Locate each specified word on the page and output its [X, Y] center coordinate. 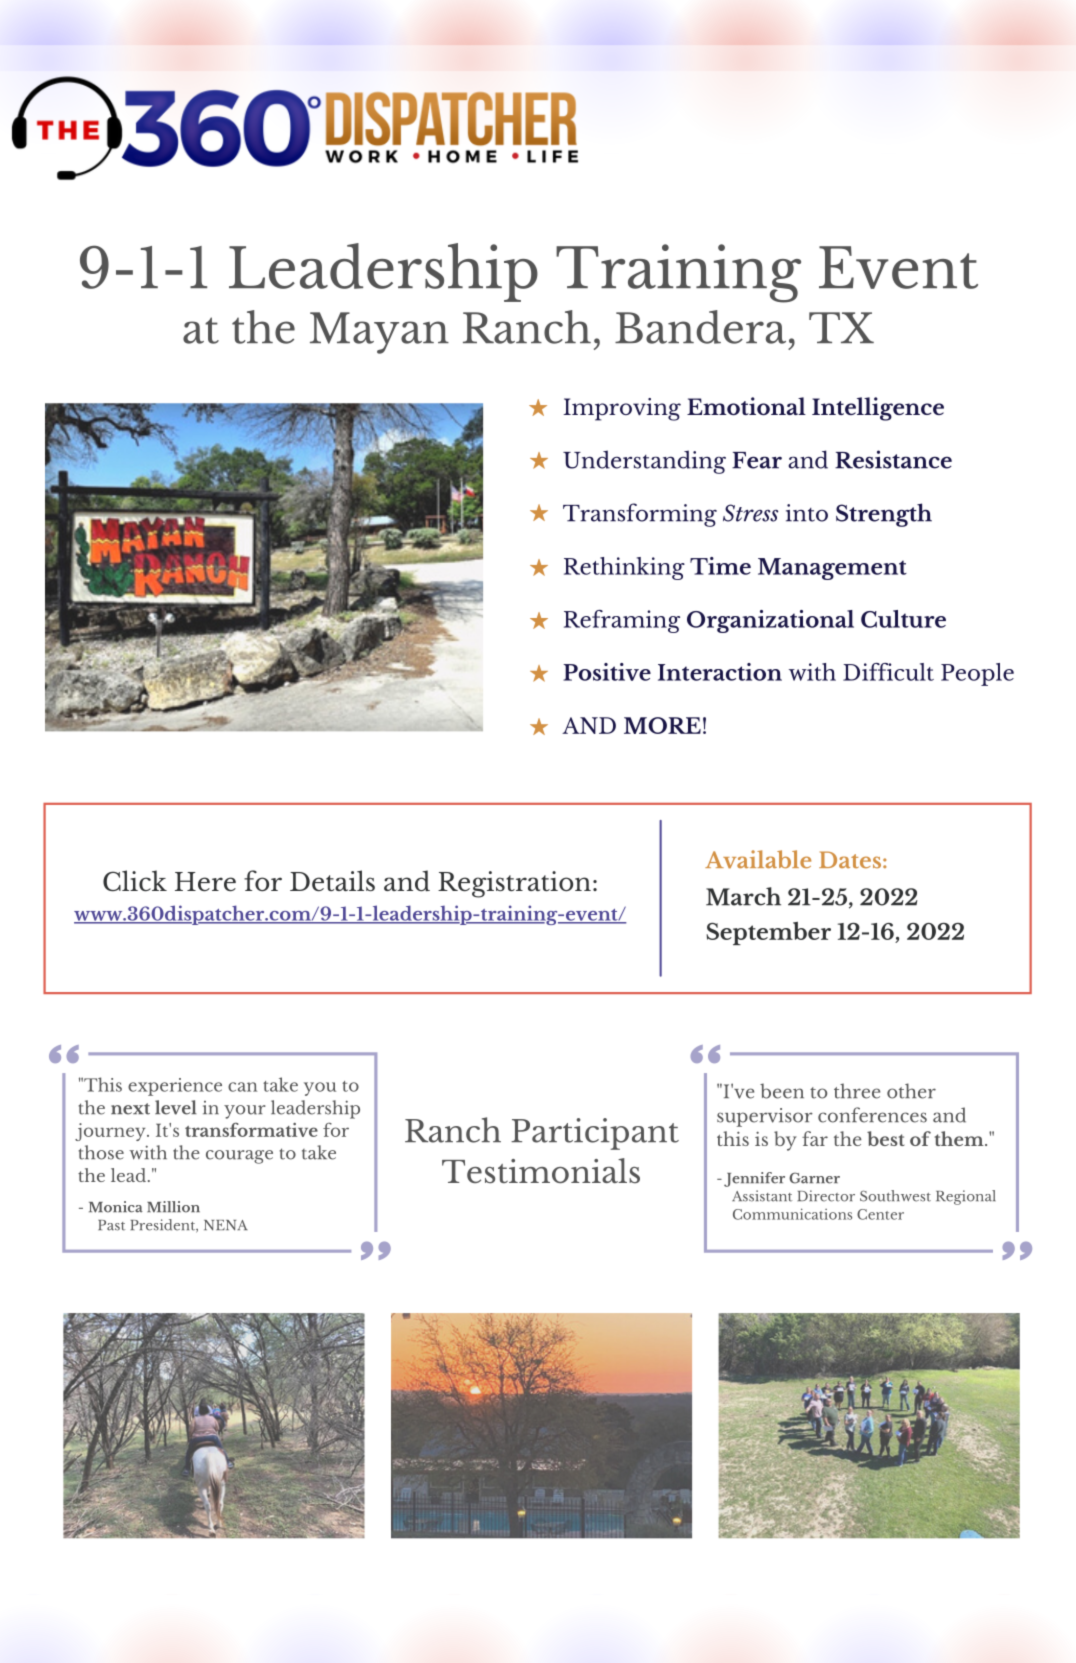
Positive [607, 672]
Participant [595, 1134]
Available [758, 859]
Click [135, 880]
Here [205, 881]
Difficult [888, 672]
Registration [514, 884]
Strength [884, 515]
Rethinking [624, 568]
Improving [622, 409]
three [857, 1091]
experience [175, 1087]
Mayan [379, 333]
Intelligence [878, 409]
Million [173, 1207]
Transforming [640, 515]
